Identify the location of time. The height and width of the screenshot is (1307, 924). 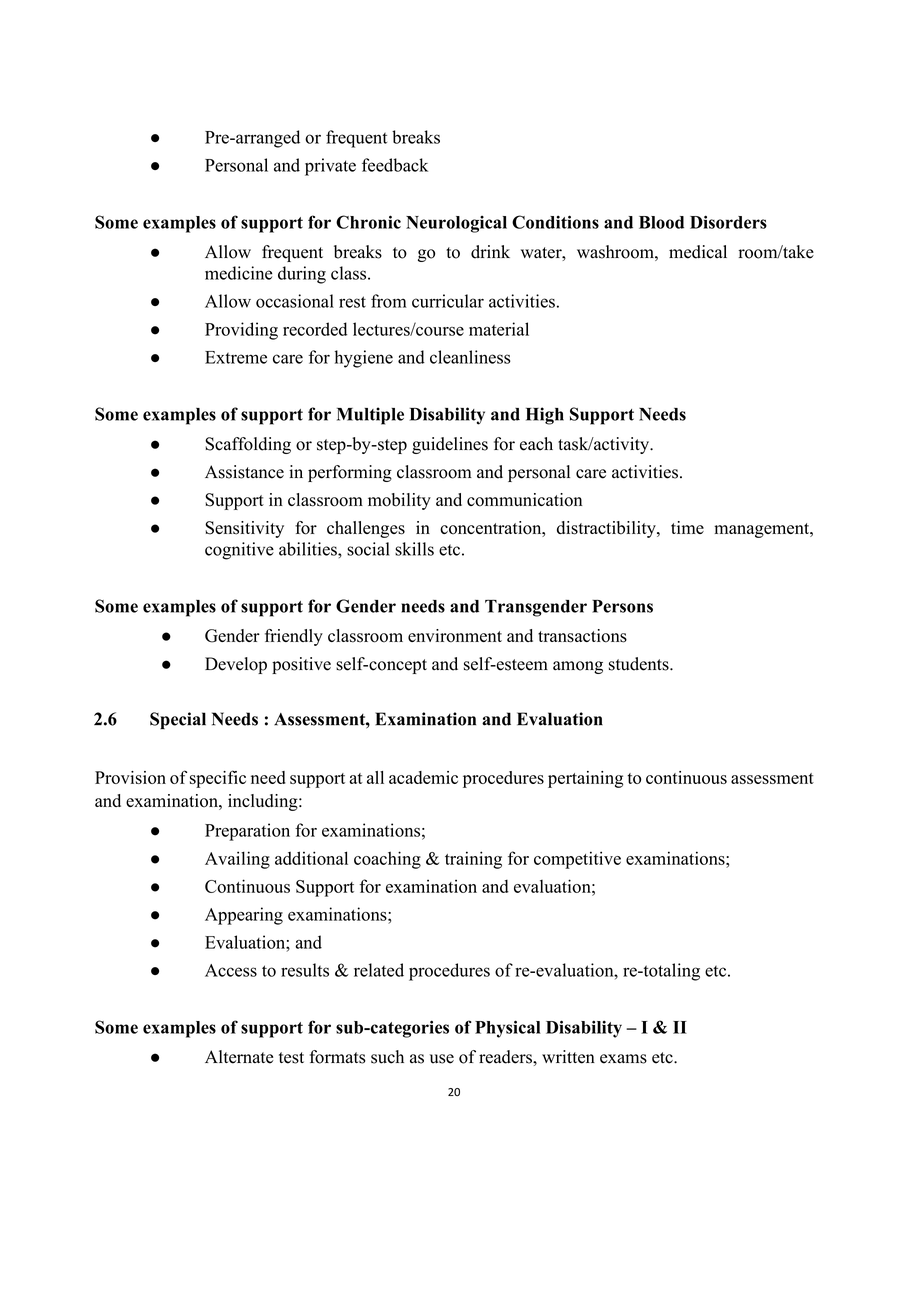
(687, 527).
